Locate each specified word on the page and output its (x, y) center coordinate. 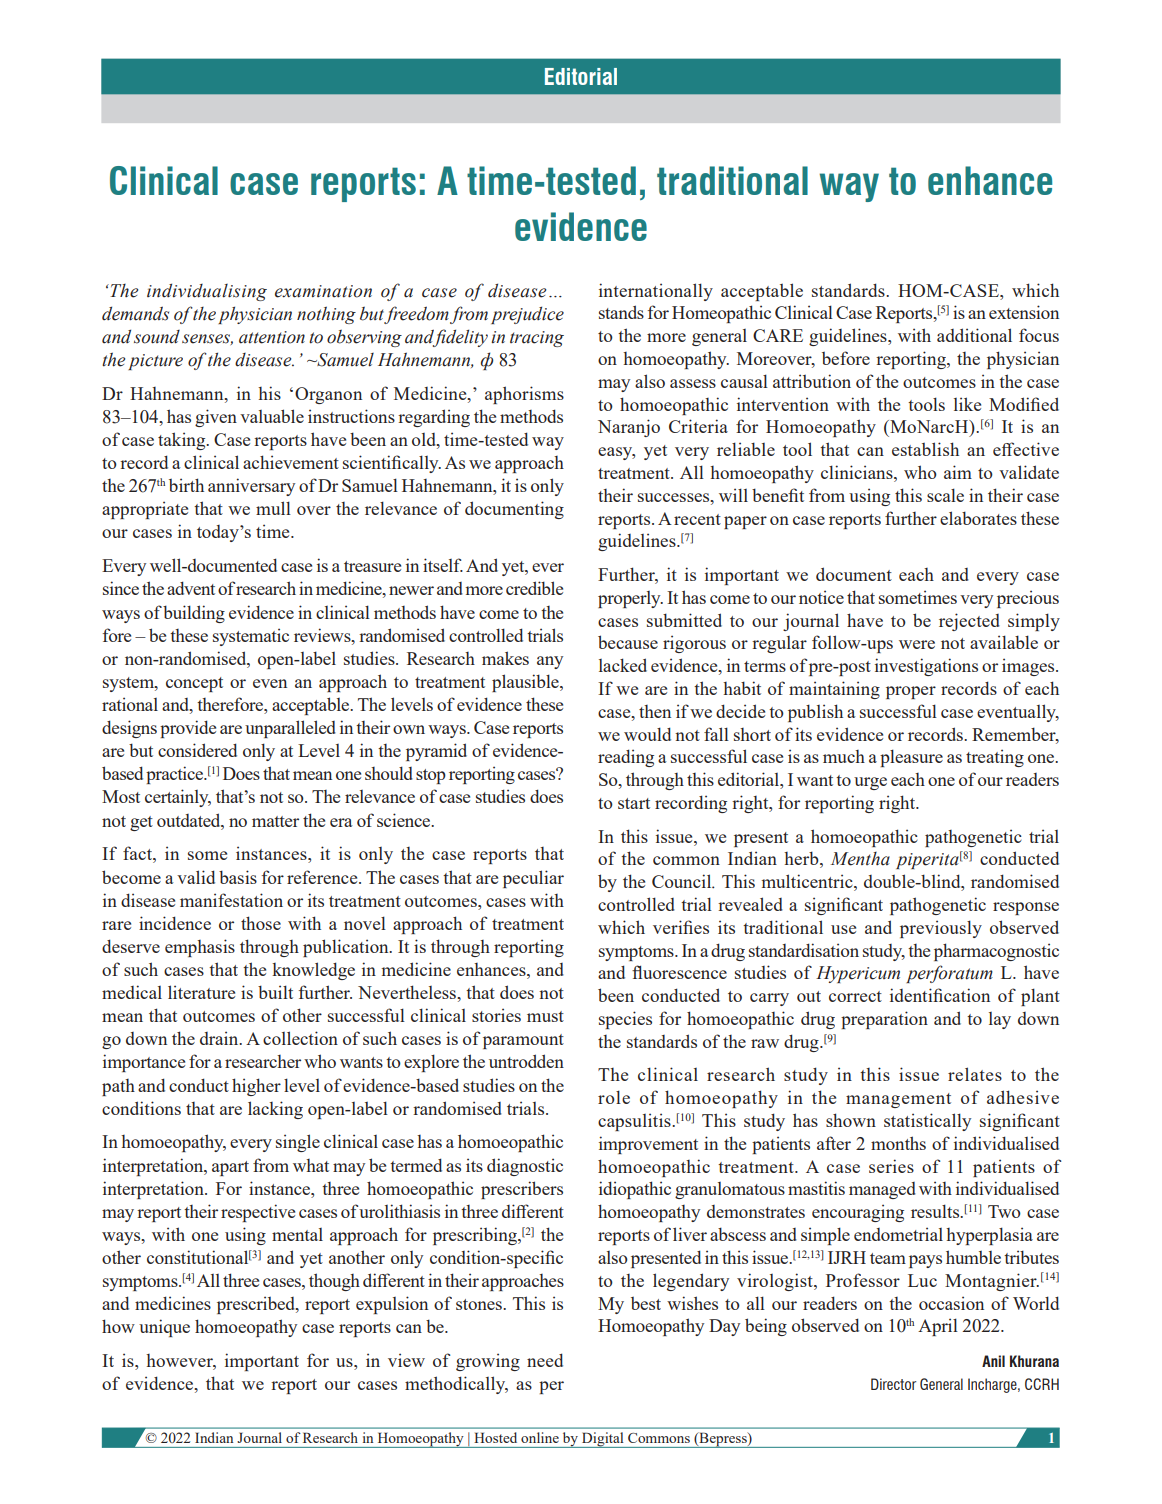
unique (164, 1328)
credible (534, 588)
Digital (603, 1440)
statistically (927, 1122)
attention (272, 337)
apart (230, 1168)
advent (191, 588)
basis (238, 877)
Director (893, 1384)
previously (941, 929)
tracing (537, 339)
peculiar (533, 879)
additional (974, 335)
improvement (648, 1145)
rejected (969, 622)
